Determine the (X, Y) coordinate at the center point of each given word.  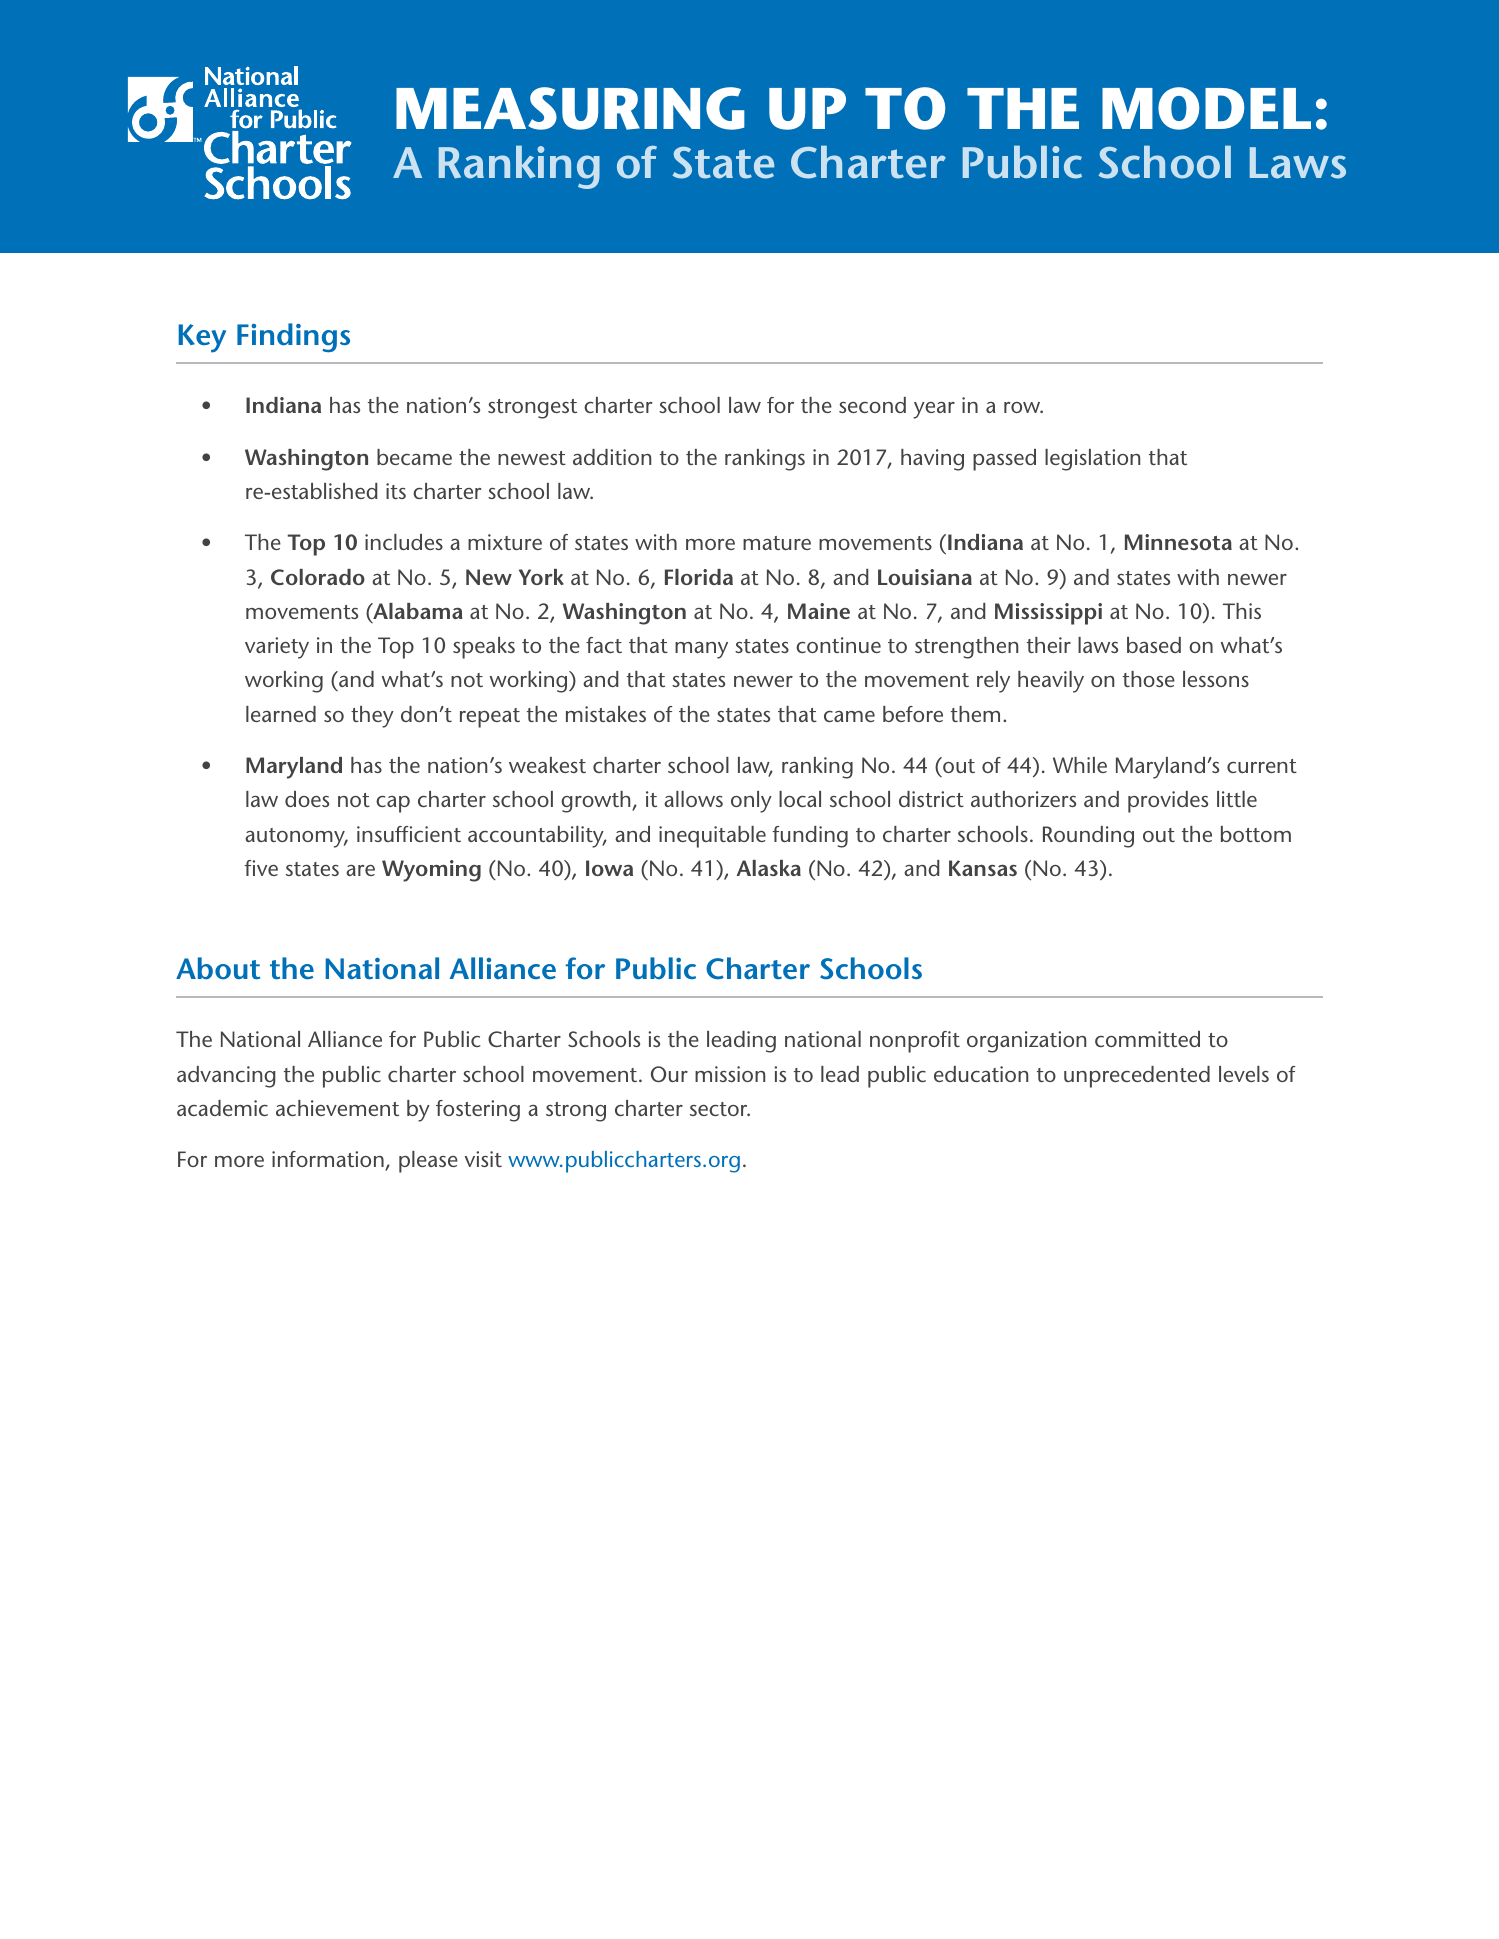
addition (612, 457)
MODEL (1206, 108)
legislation (1092, 460)
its (396, 491)
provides (1168, 802)
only (751, 802)
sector (720, 1109)
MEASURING (570, 108)
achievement (337, 1108)
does (307, 799)
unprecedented (1137, 1077)
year (934, 410)
